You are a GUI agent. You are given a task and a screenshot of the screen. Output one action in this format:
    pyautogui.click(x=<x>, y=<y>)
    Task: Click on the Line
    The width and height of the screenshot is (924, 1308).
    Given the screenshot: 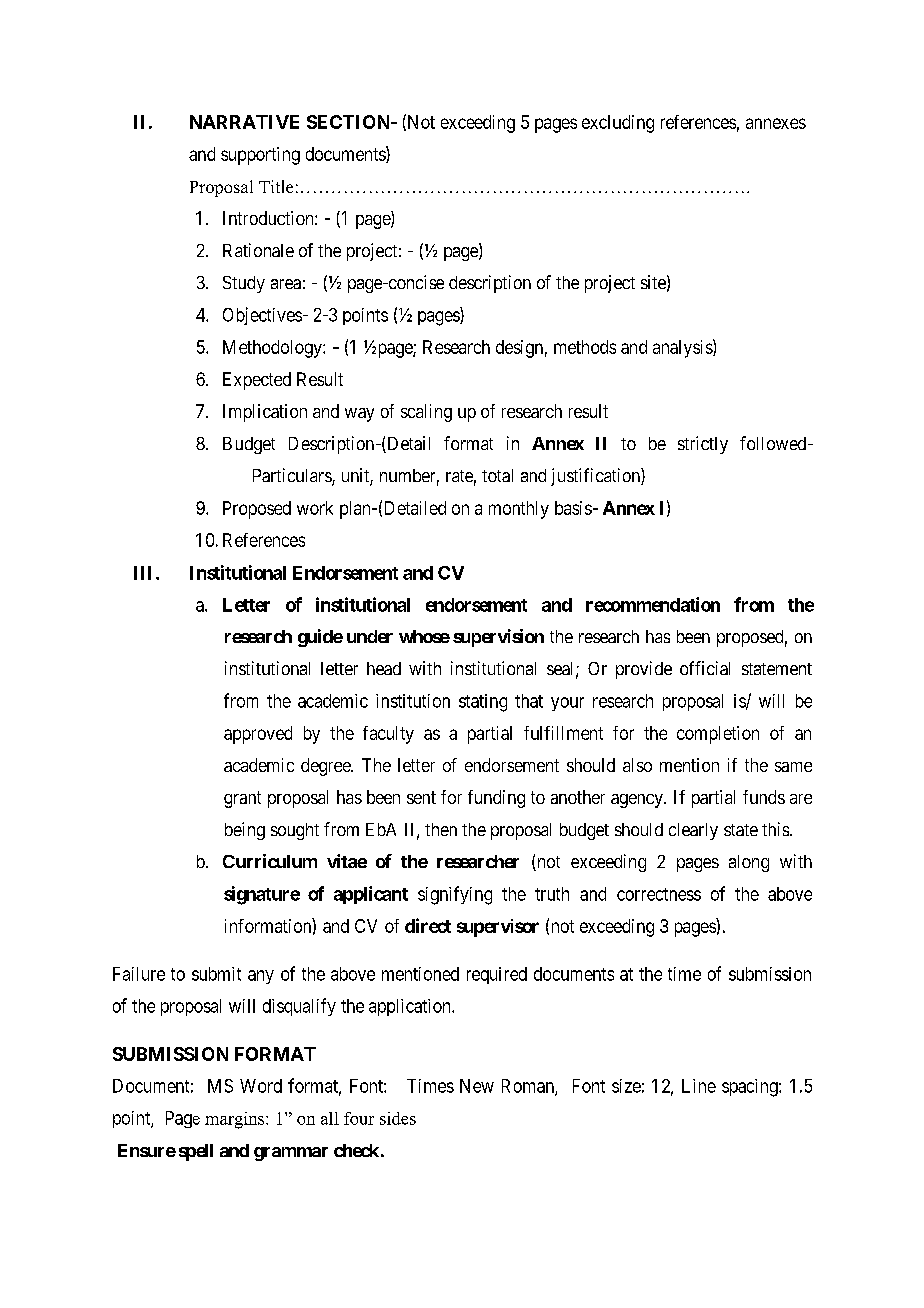 What is the action you would take?
    pyautogui.click(x=699, y=1086)
